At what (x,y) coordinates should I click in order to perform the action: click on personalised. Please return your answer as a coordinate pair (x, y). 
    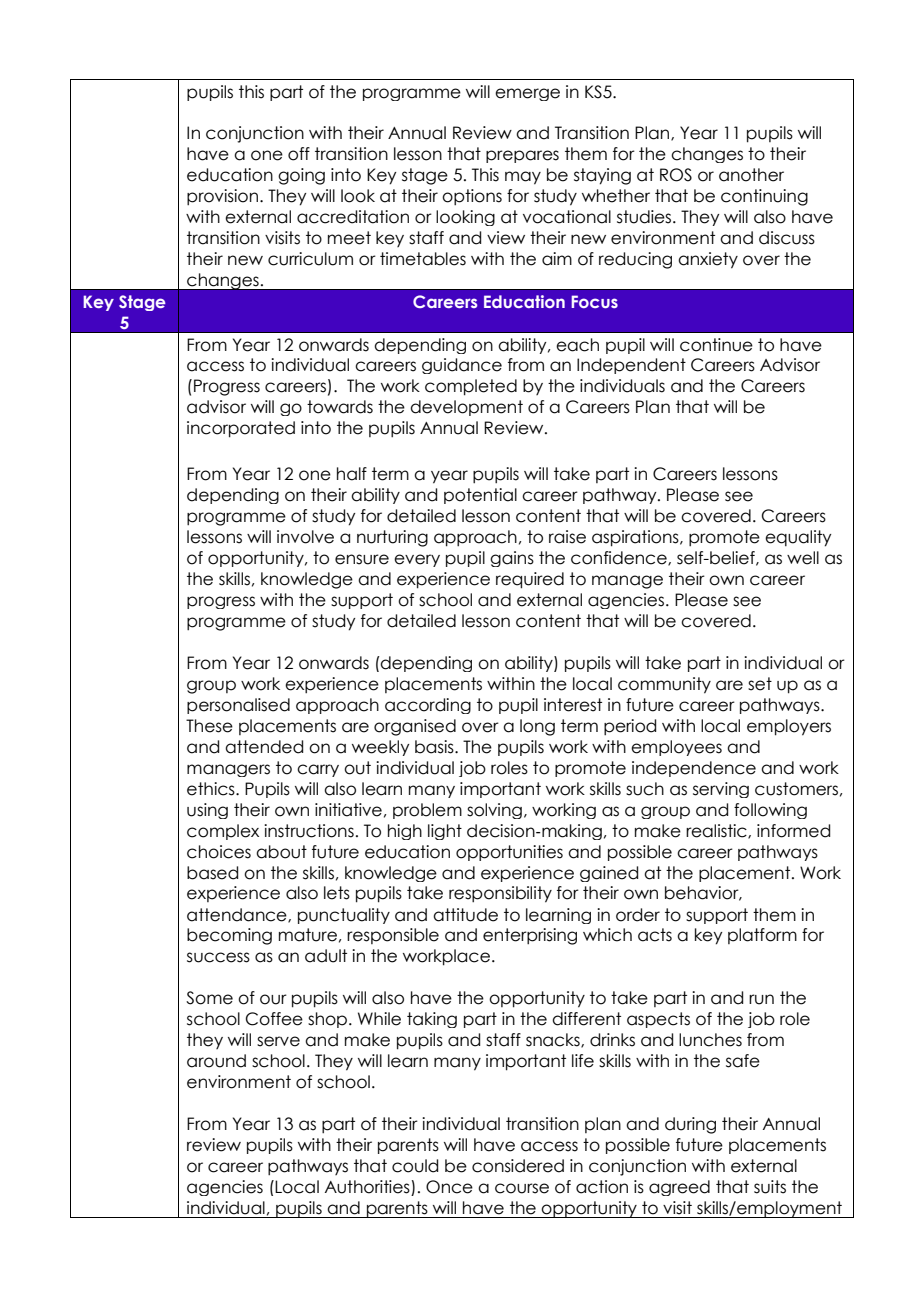
    Looking at the image, I should click on (238, 706).
